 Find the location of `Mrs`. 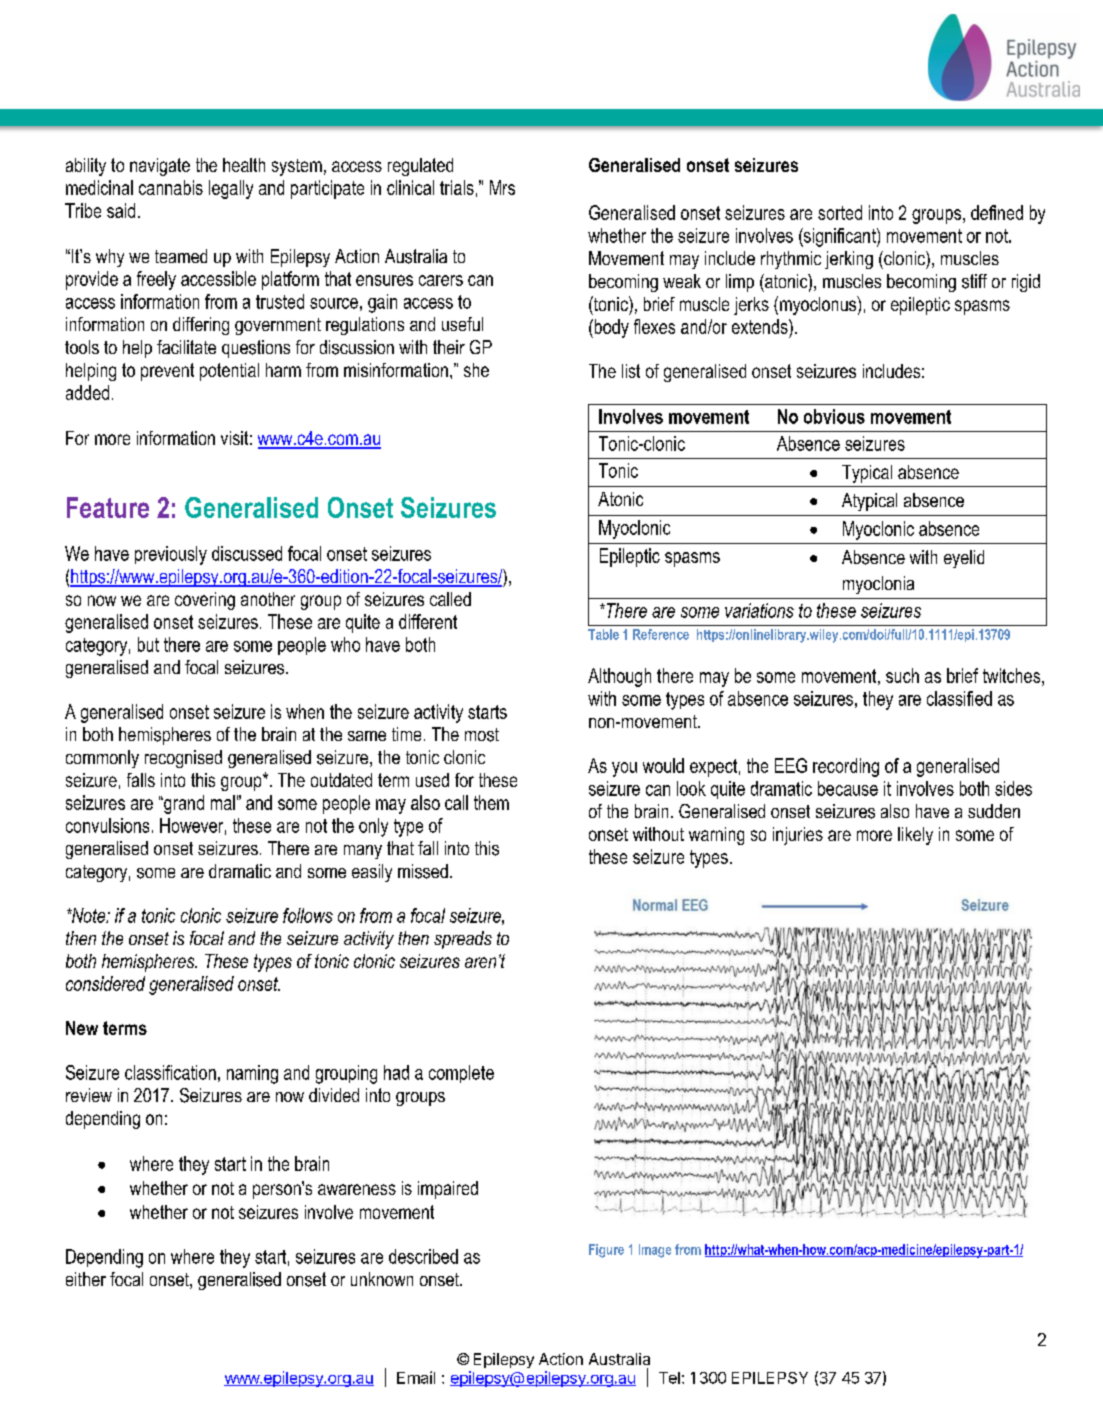

Mrs is located at coordinates (502, 187).
